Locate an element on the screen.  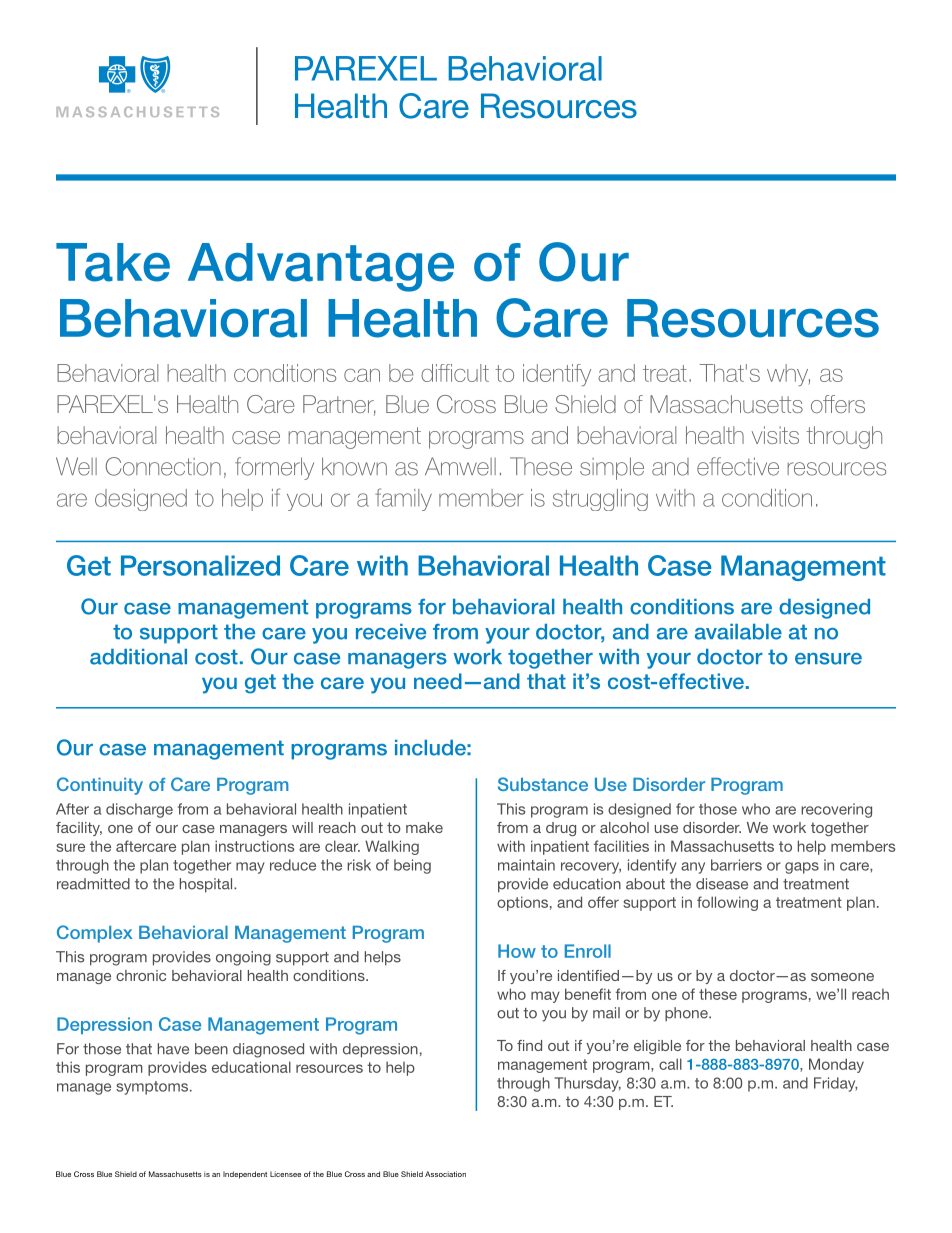
Take is located at coordinates (113, 262).
